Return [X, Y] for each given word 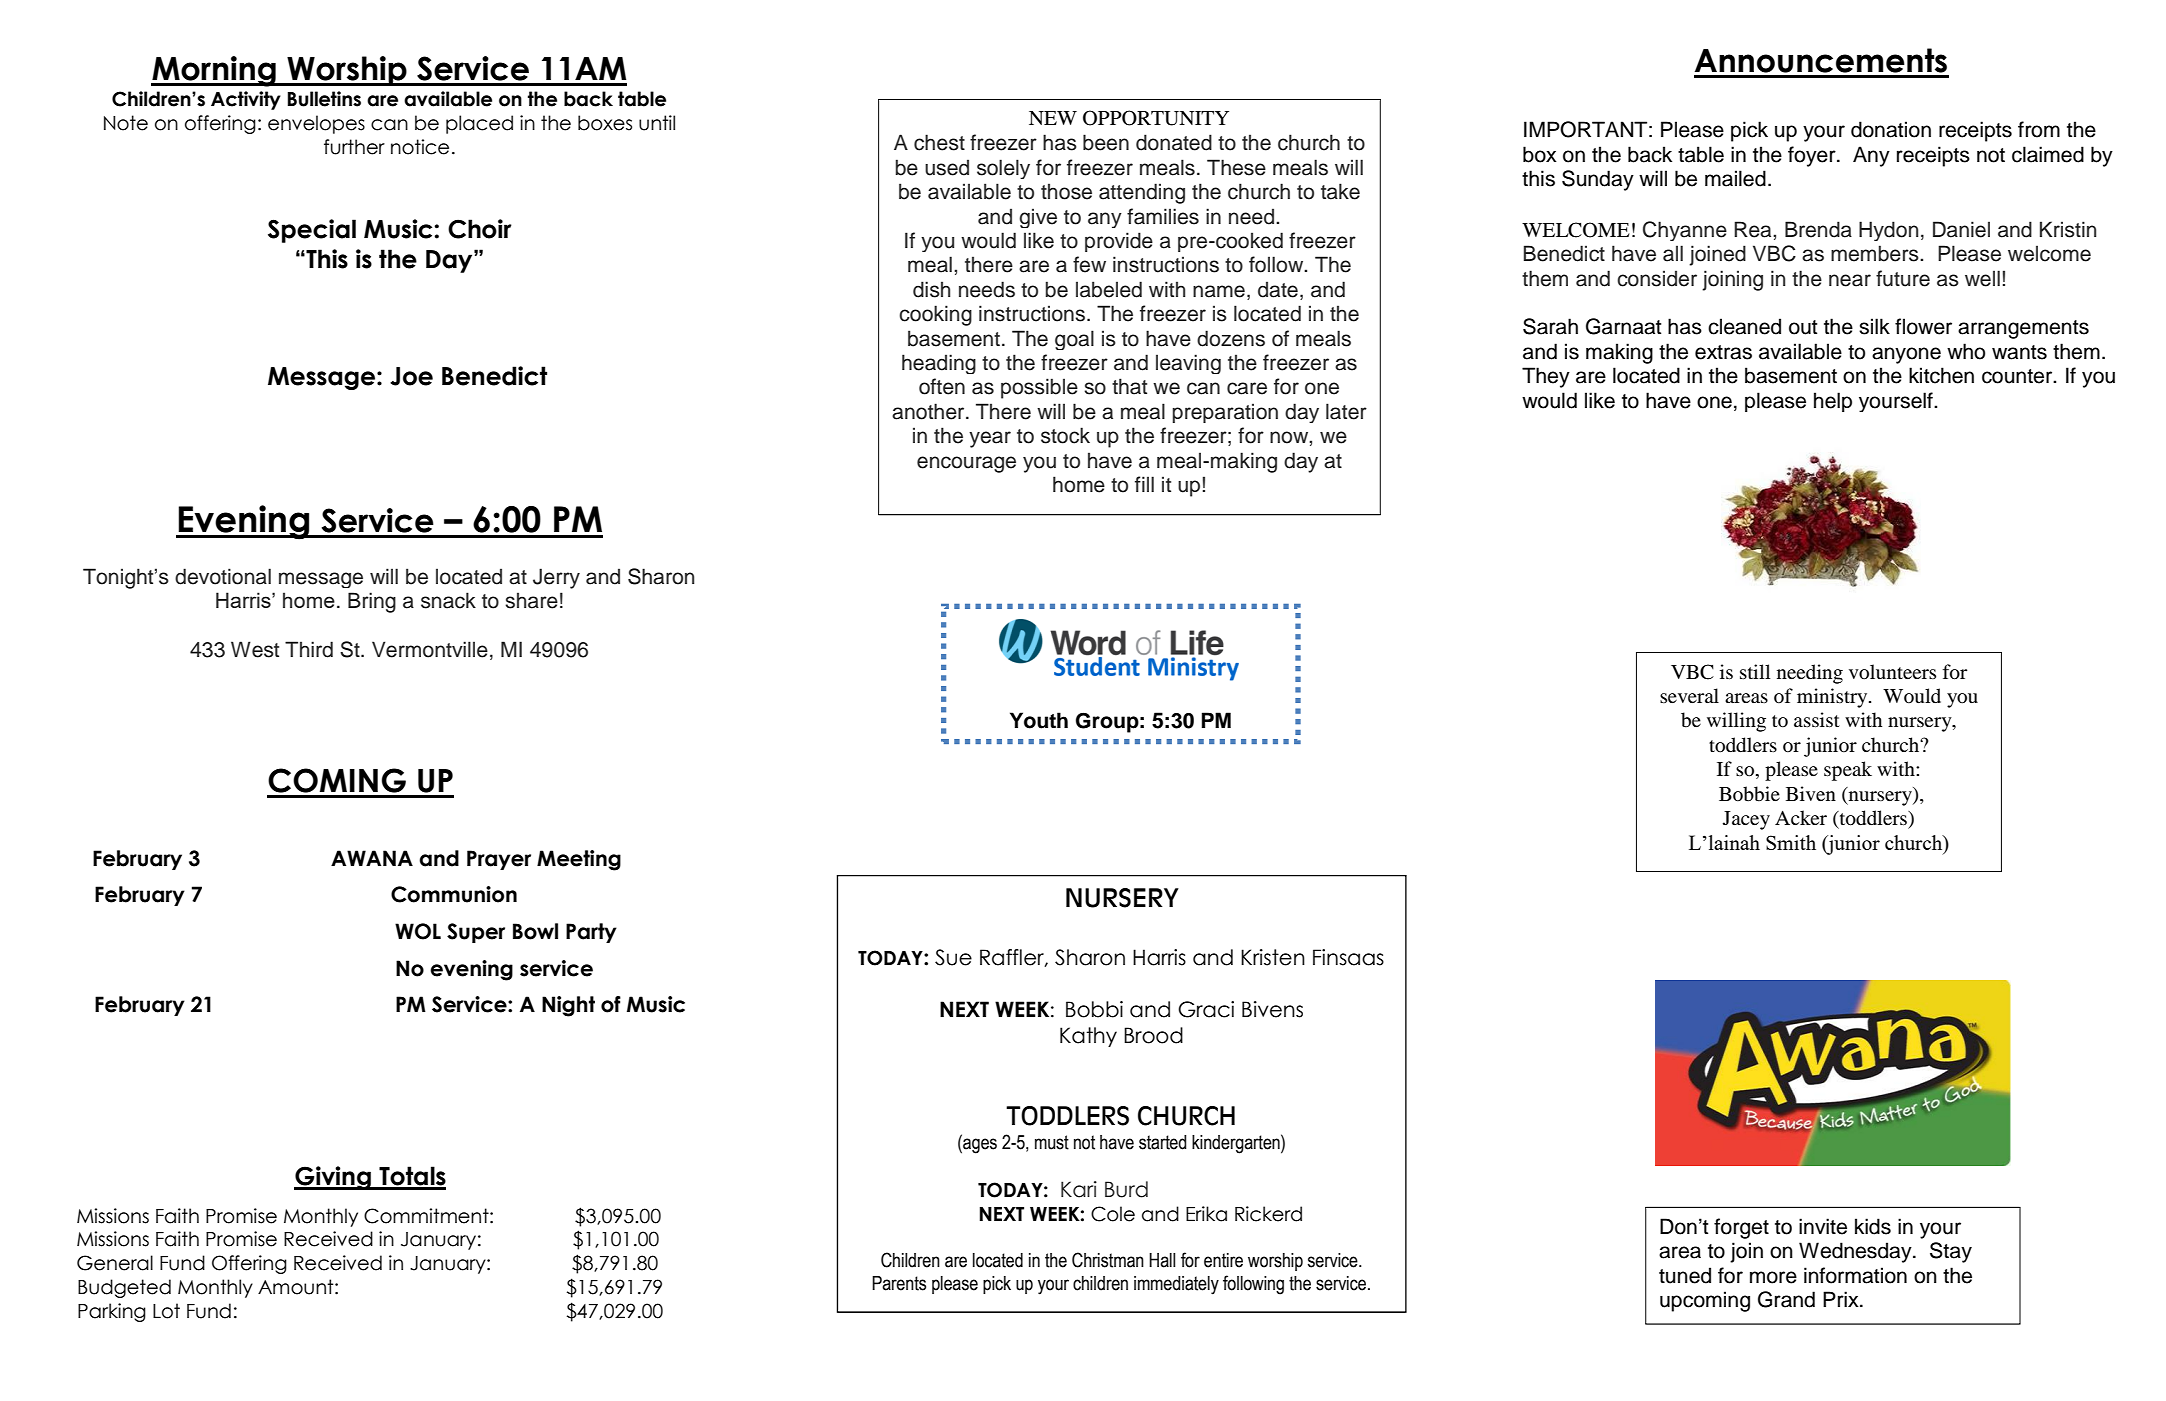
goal [1074, 340]
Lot [166, 1311]
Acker [1801, 817]
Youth [1039, 720]
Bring [372, 602]
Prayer [499, 860]
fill [1144, 484]
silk [1874, 326]
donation [1891, 129]
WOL [418, 931]
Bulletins [324, 99]
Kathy [1088, 1037]
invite [1823, 1226]
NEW [1053, 118]
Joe [411, 376]
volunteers [1892, 672]
